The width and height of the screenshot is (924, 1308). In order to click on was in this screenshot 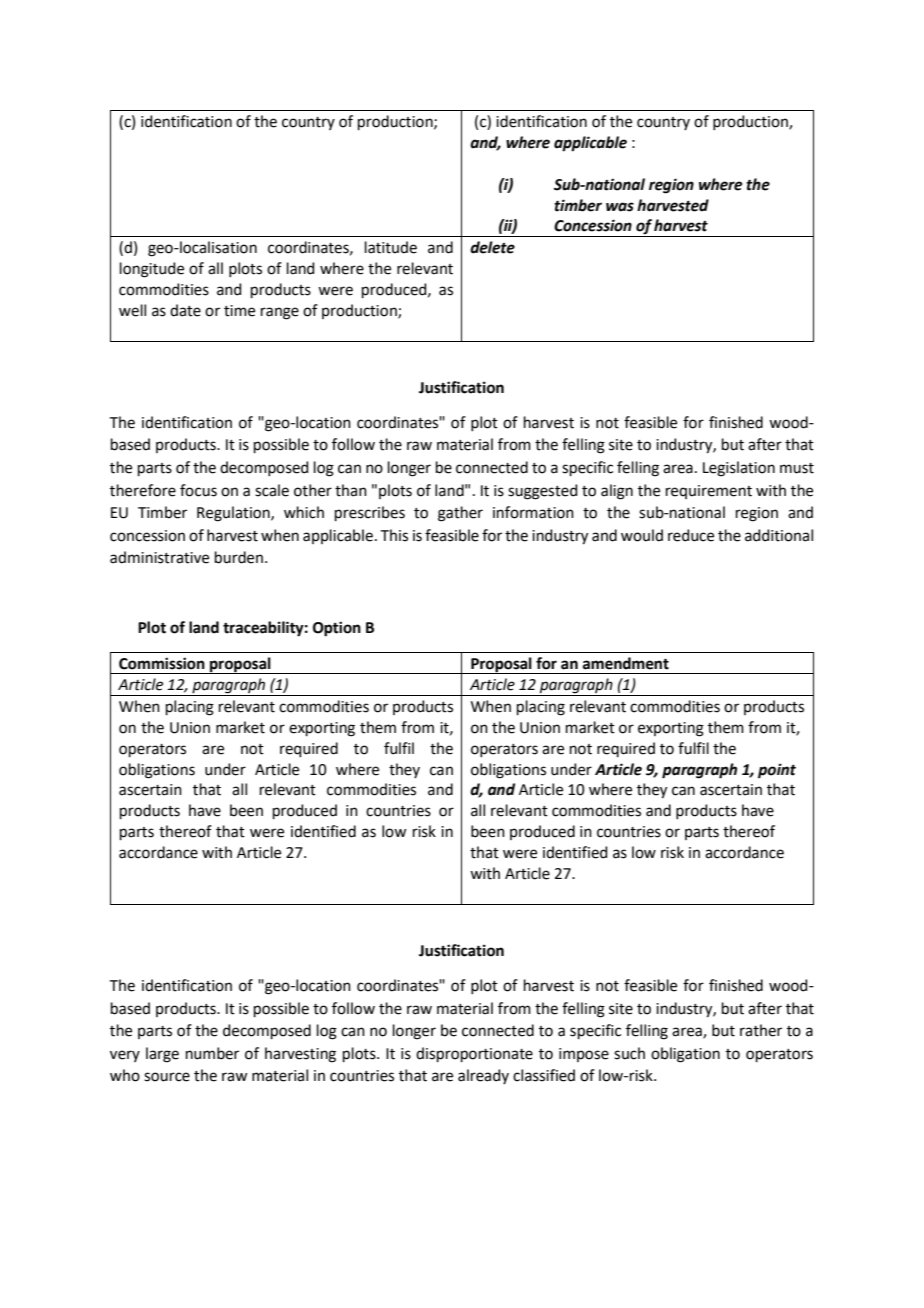, I will do `click(620, 207)`.
